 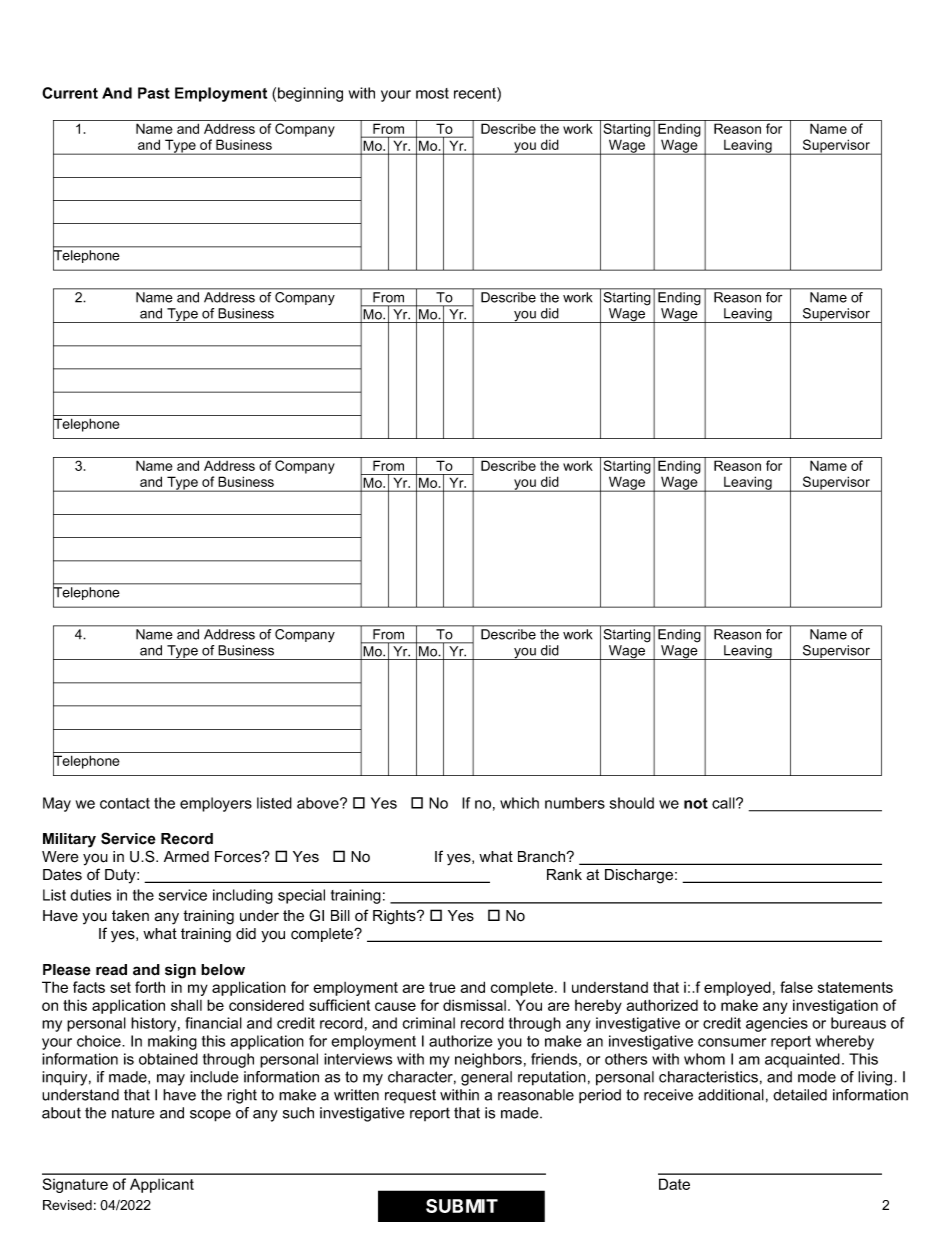 What do you see at coordinates (796, 987) in the screenshot?
I see `false` at bounding box center [796, 987].
